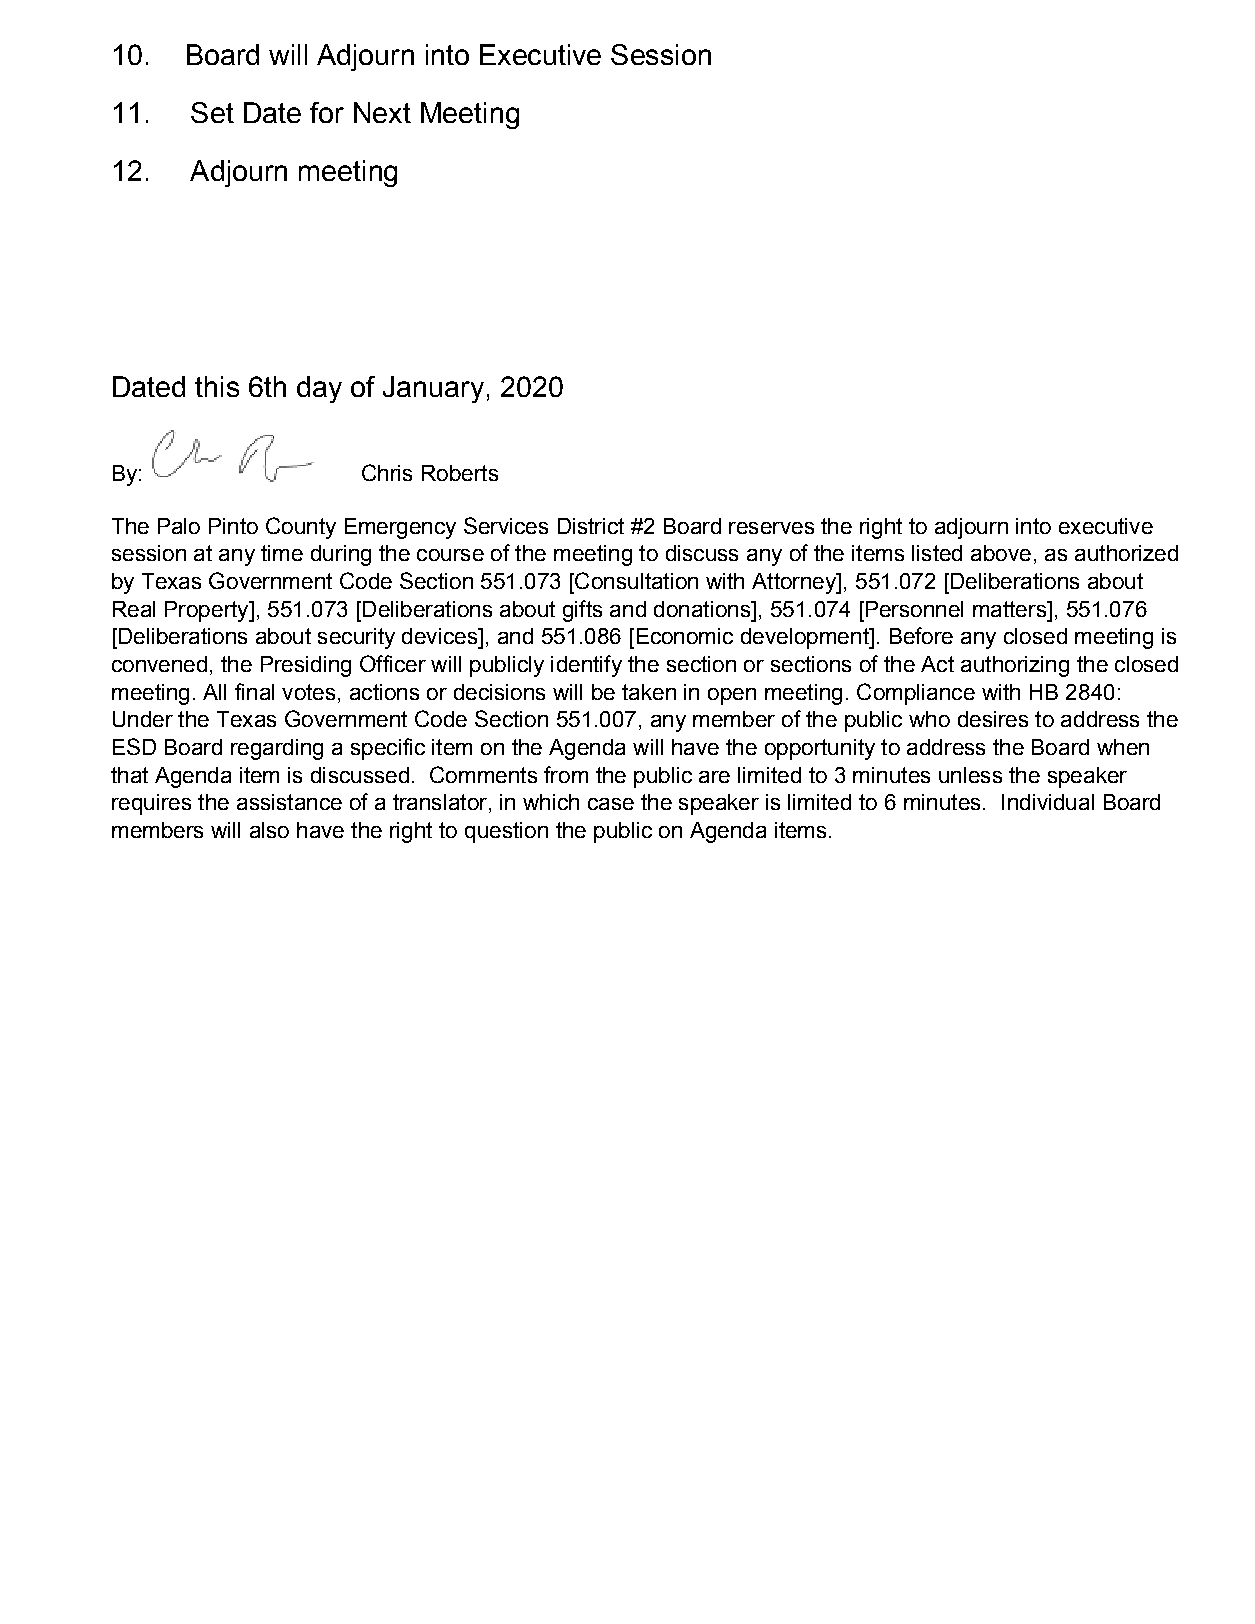 The width and height of the screenshot is (1255, 1624). What do you see at coordinates (771, 528) in the screenshot?
I see `reserves` at bounding box center [771, 528].
